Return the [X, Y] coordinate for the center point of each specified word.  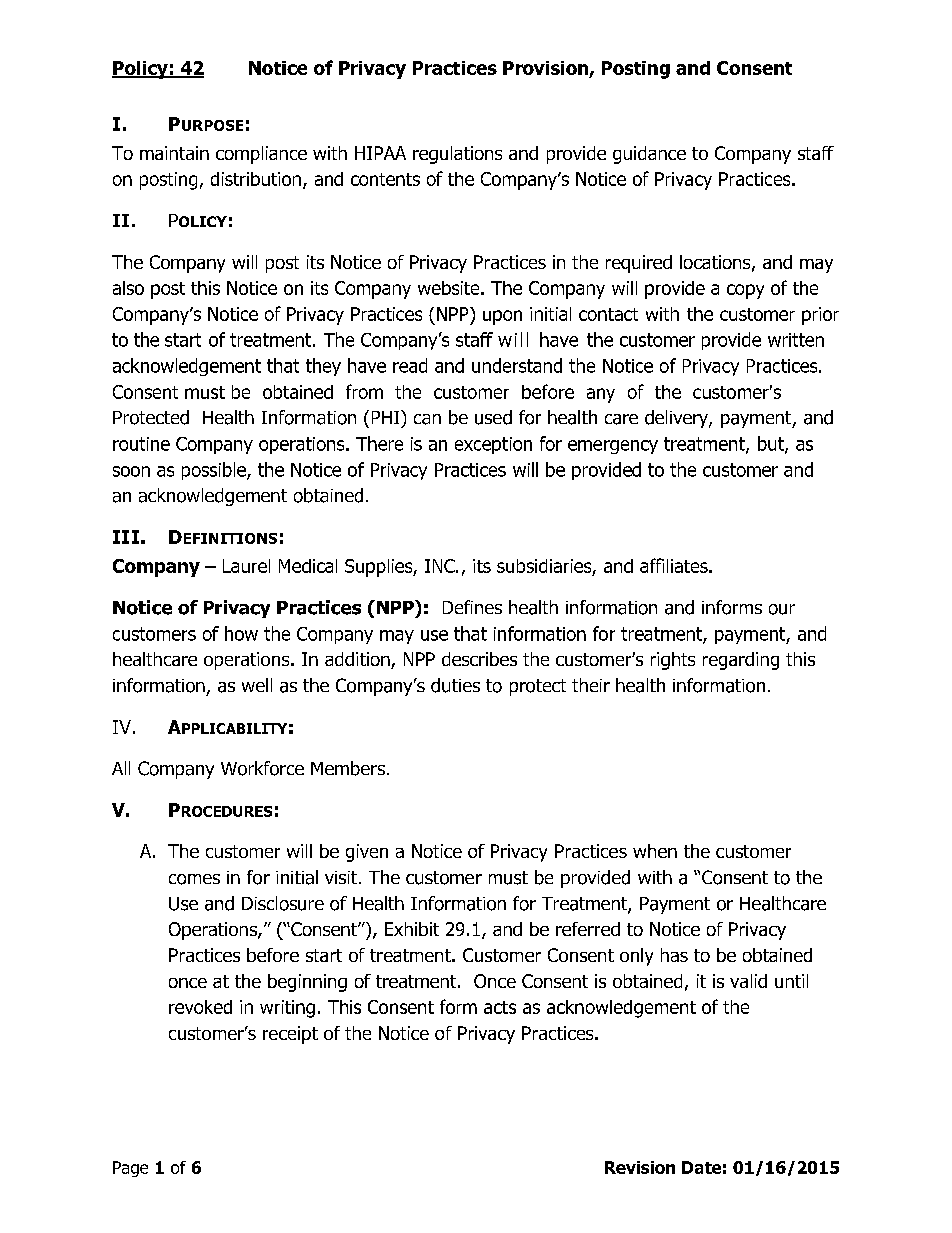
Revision [640, 1167]
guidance [649, 155]
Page [130, 1169]
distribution [256, 179]
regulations [457, 155]
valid [748, 981]
